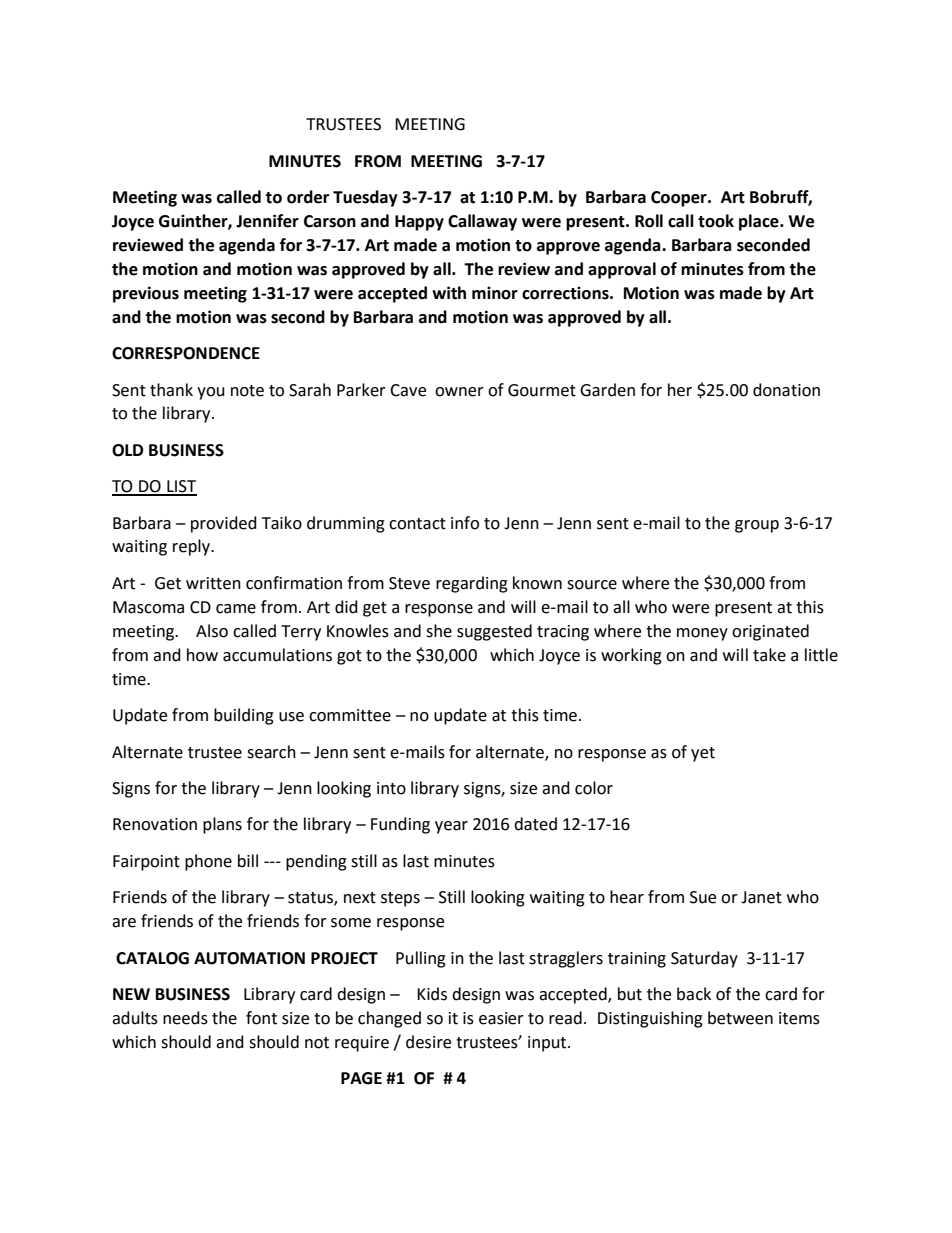 The height and width of the screenshot is (1233, 952). What do you see at coordinates (185, 1018) in the screenshot?
I see `needs` at bounding box center [185, 1018].
